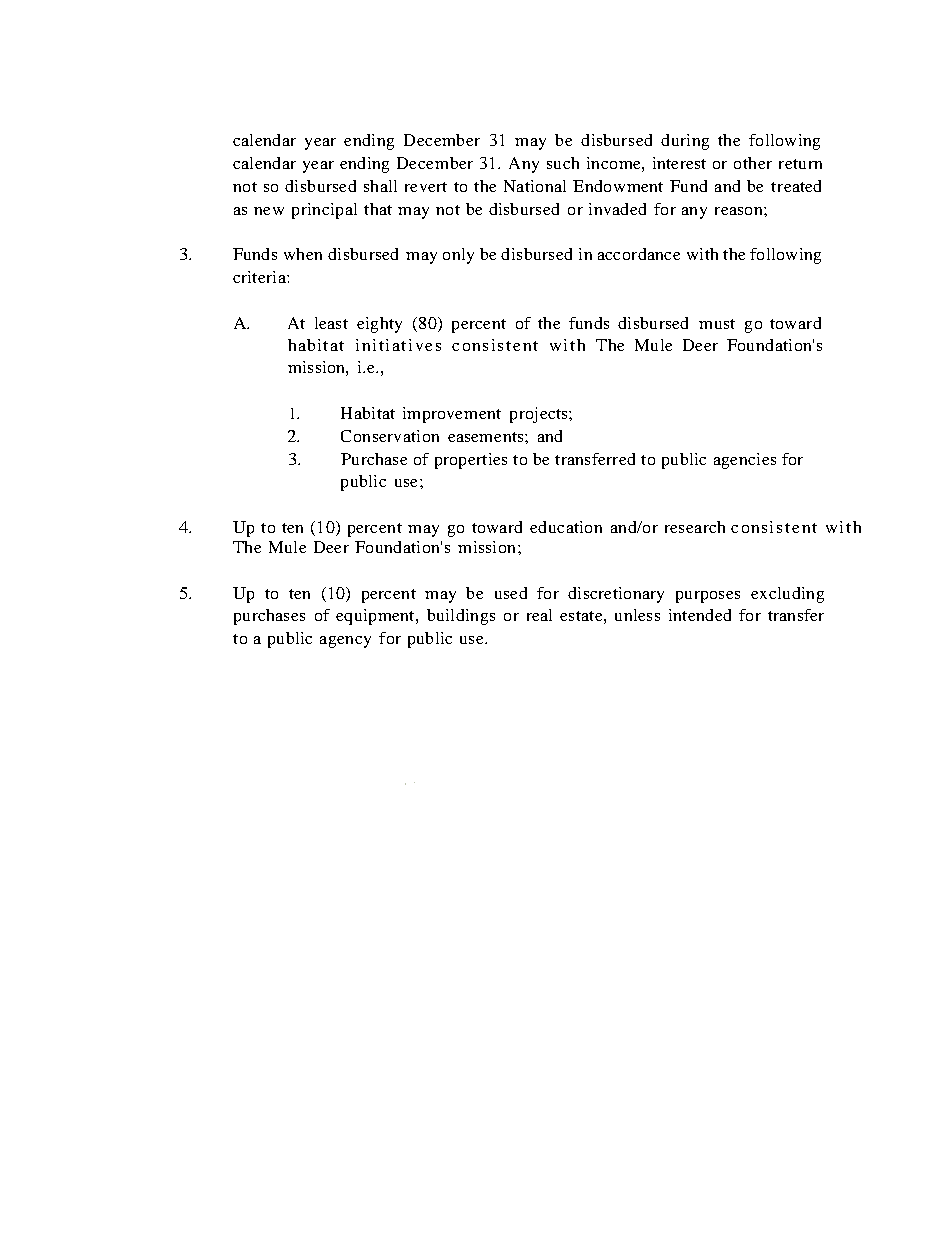 The height and width of the document is (1233, 952). I want to click on when, so click(303, 254).
